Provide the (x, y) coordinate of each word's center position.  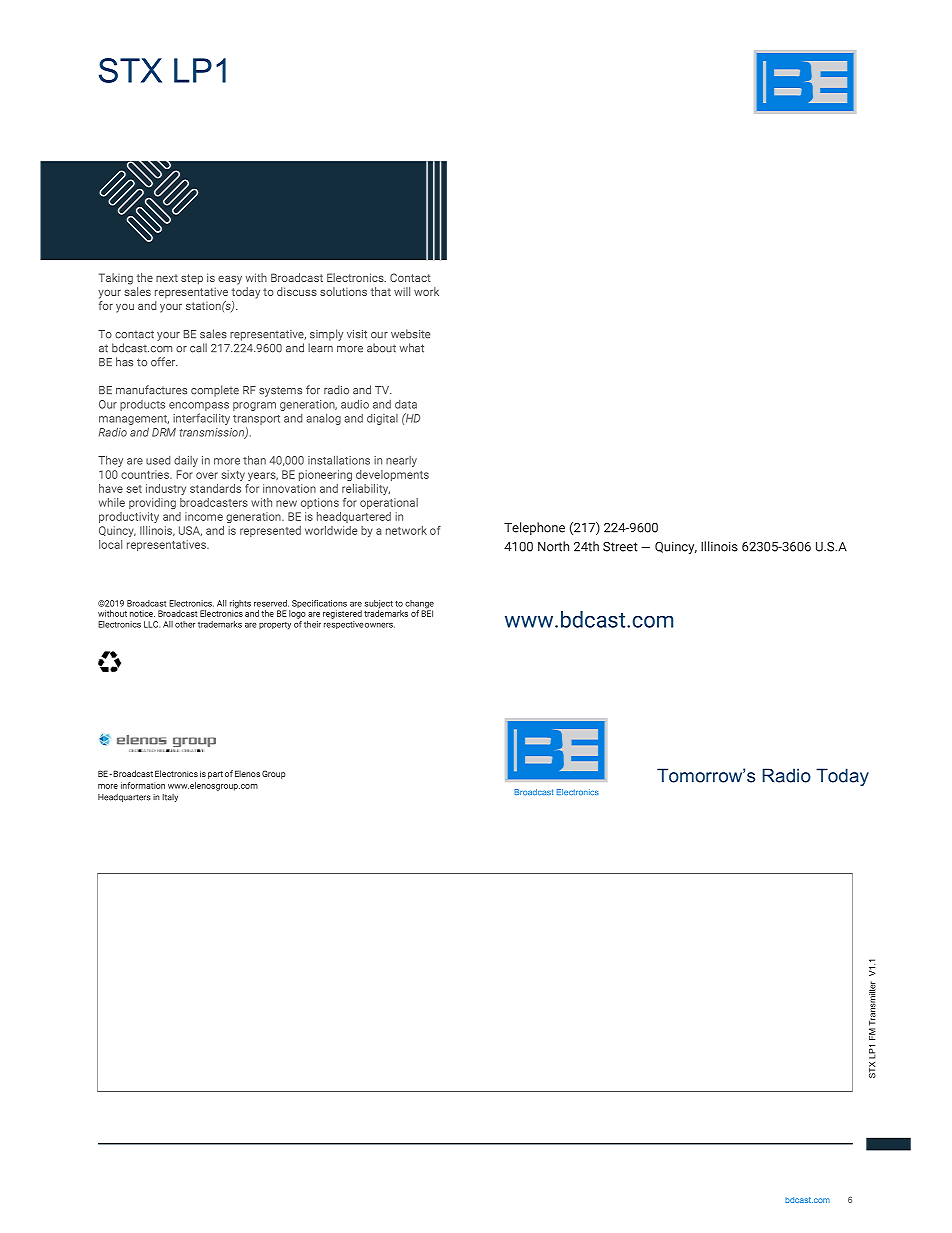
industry (166, 489)
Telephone (534, 528)
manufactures (151, 390)
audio (355, 404)
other (185, 624)
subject (379, 605)
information (143, 785)
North (553, 546)
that (381, 291)
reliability (366, 489)
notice (142, 613)
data (406, 404)
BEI (427, 612)
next (167, 278)
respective (344, 625)
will (402, 291)
